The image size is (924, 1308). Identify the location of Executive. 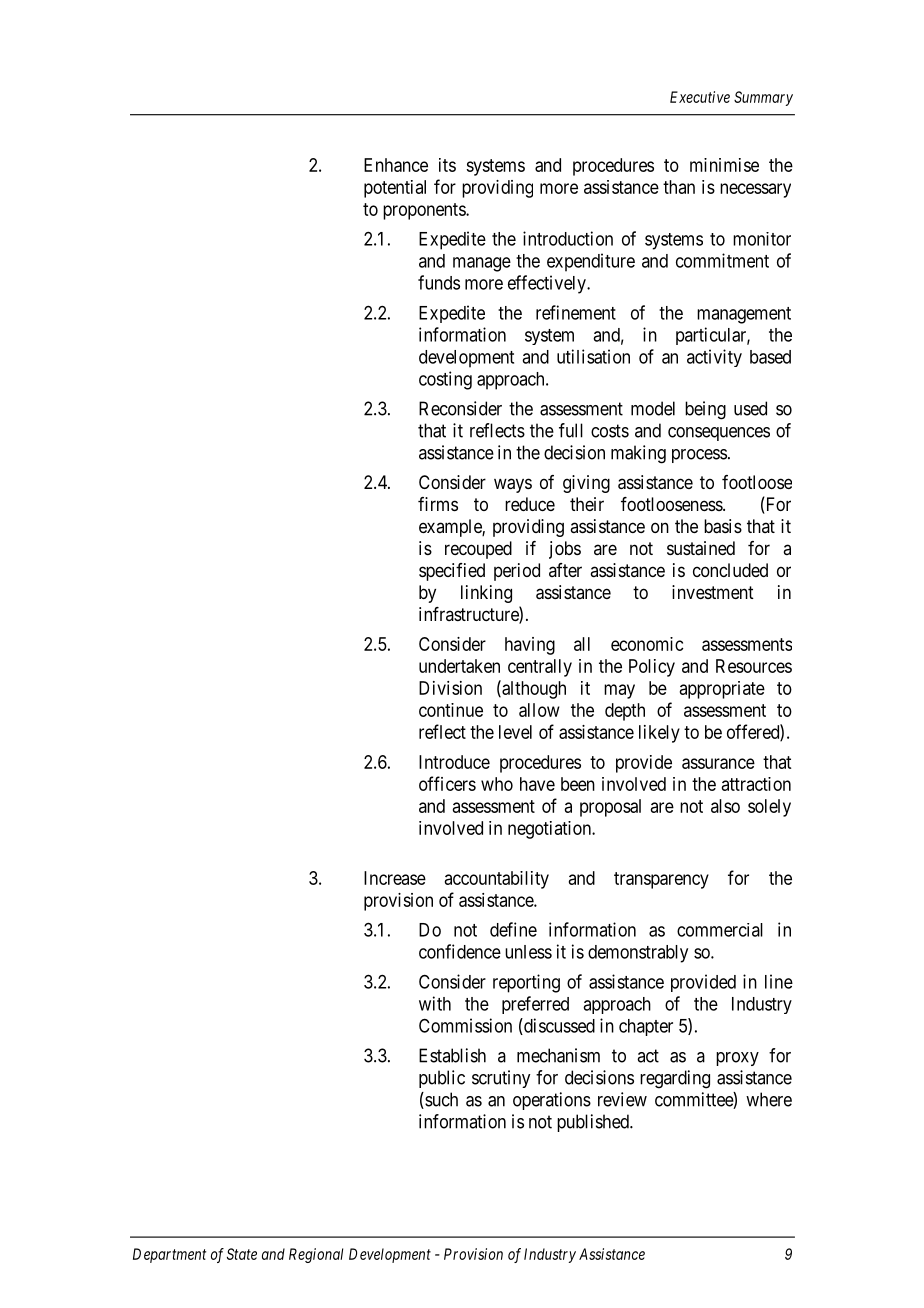
(700, 97).
